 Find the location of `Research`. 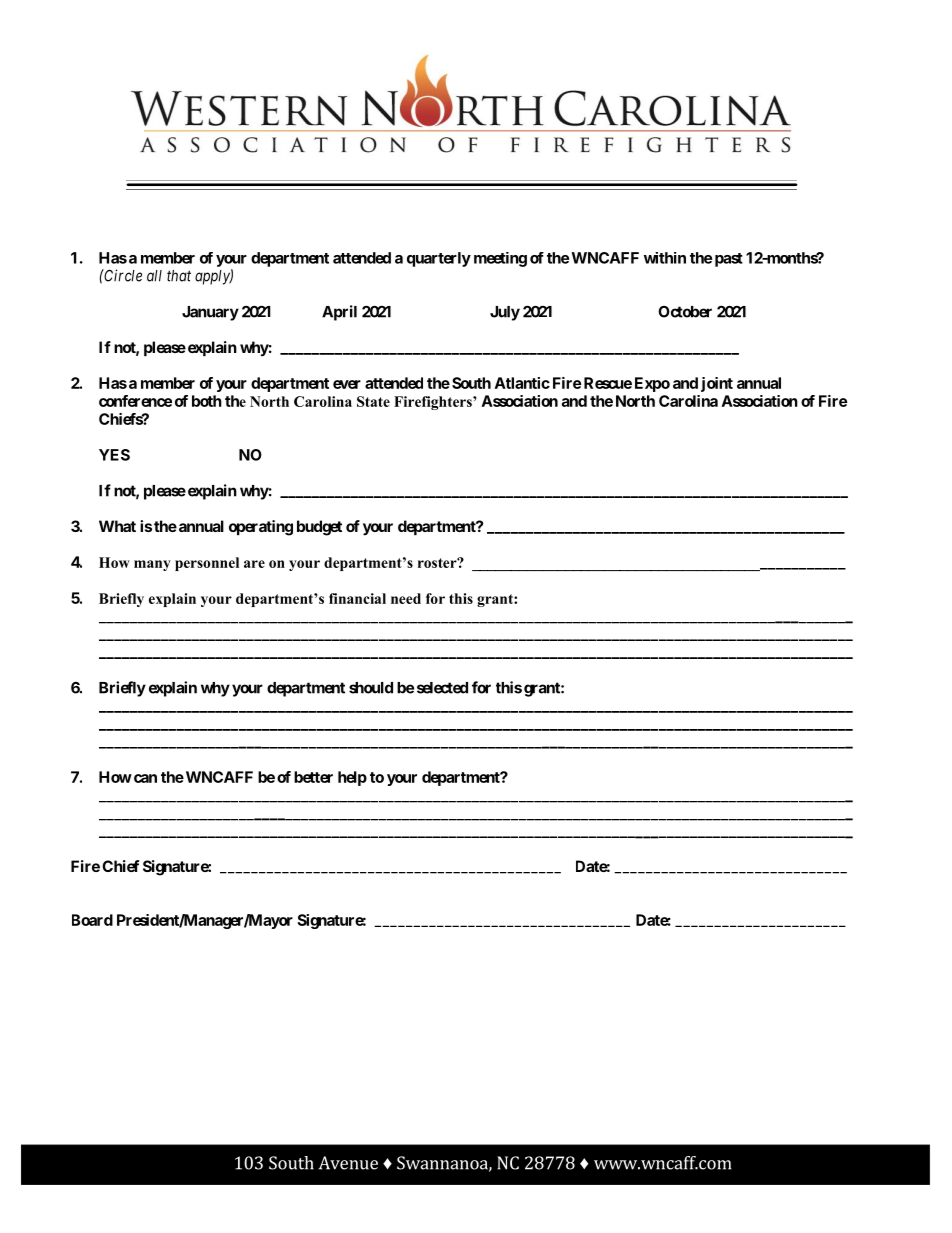

Research is located at coordinates (409, 1163).
